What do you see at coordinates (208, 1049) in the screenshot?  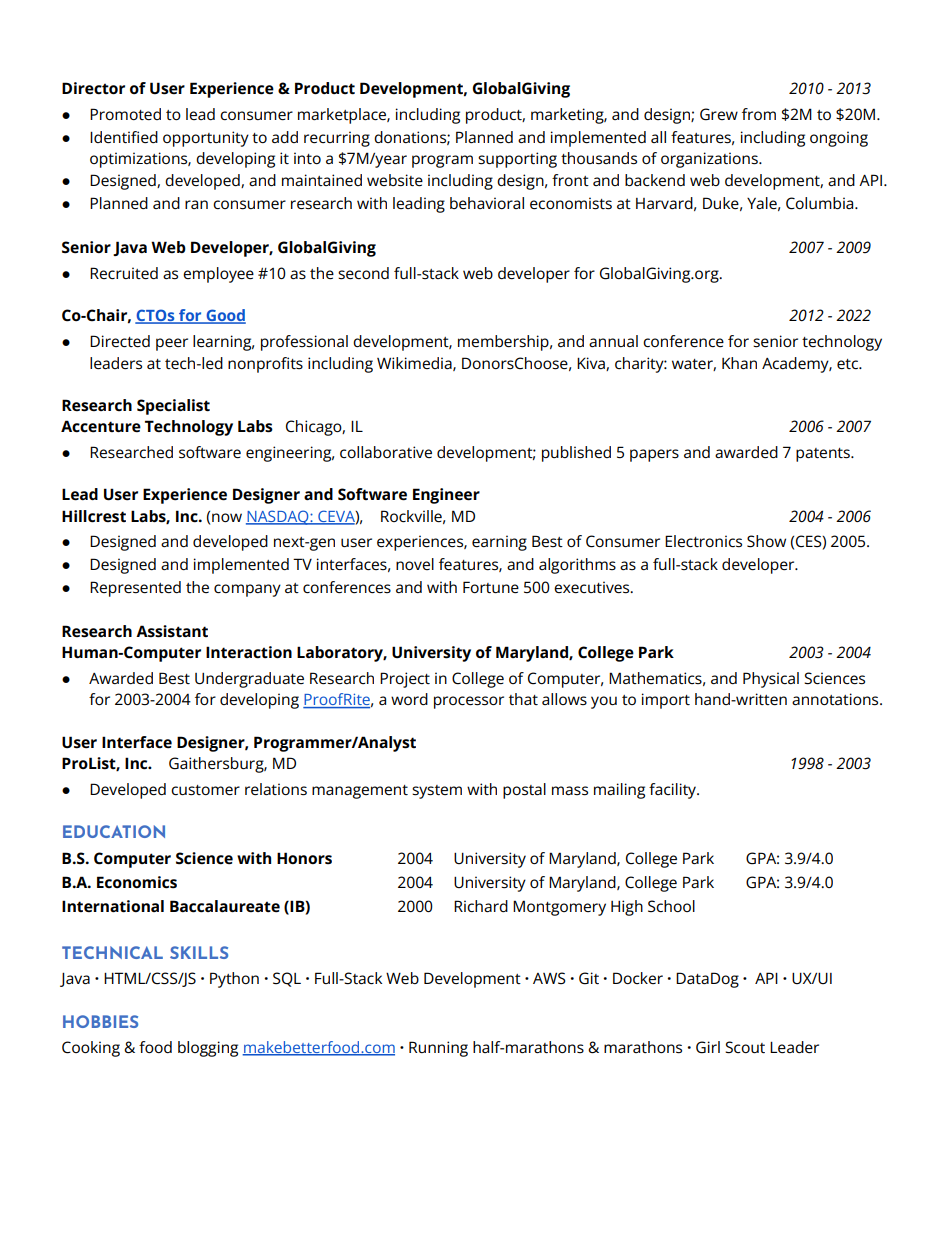 I see `blogging` at bounding box center [208, 1049].
